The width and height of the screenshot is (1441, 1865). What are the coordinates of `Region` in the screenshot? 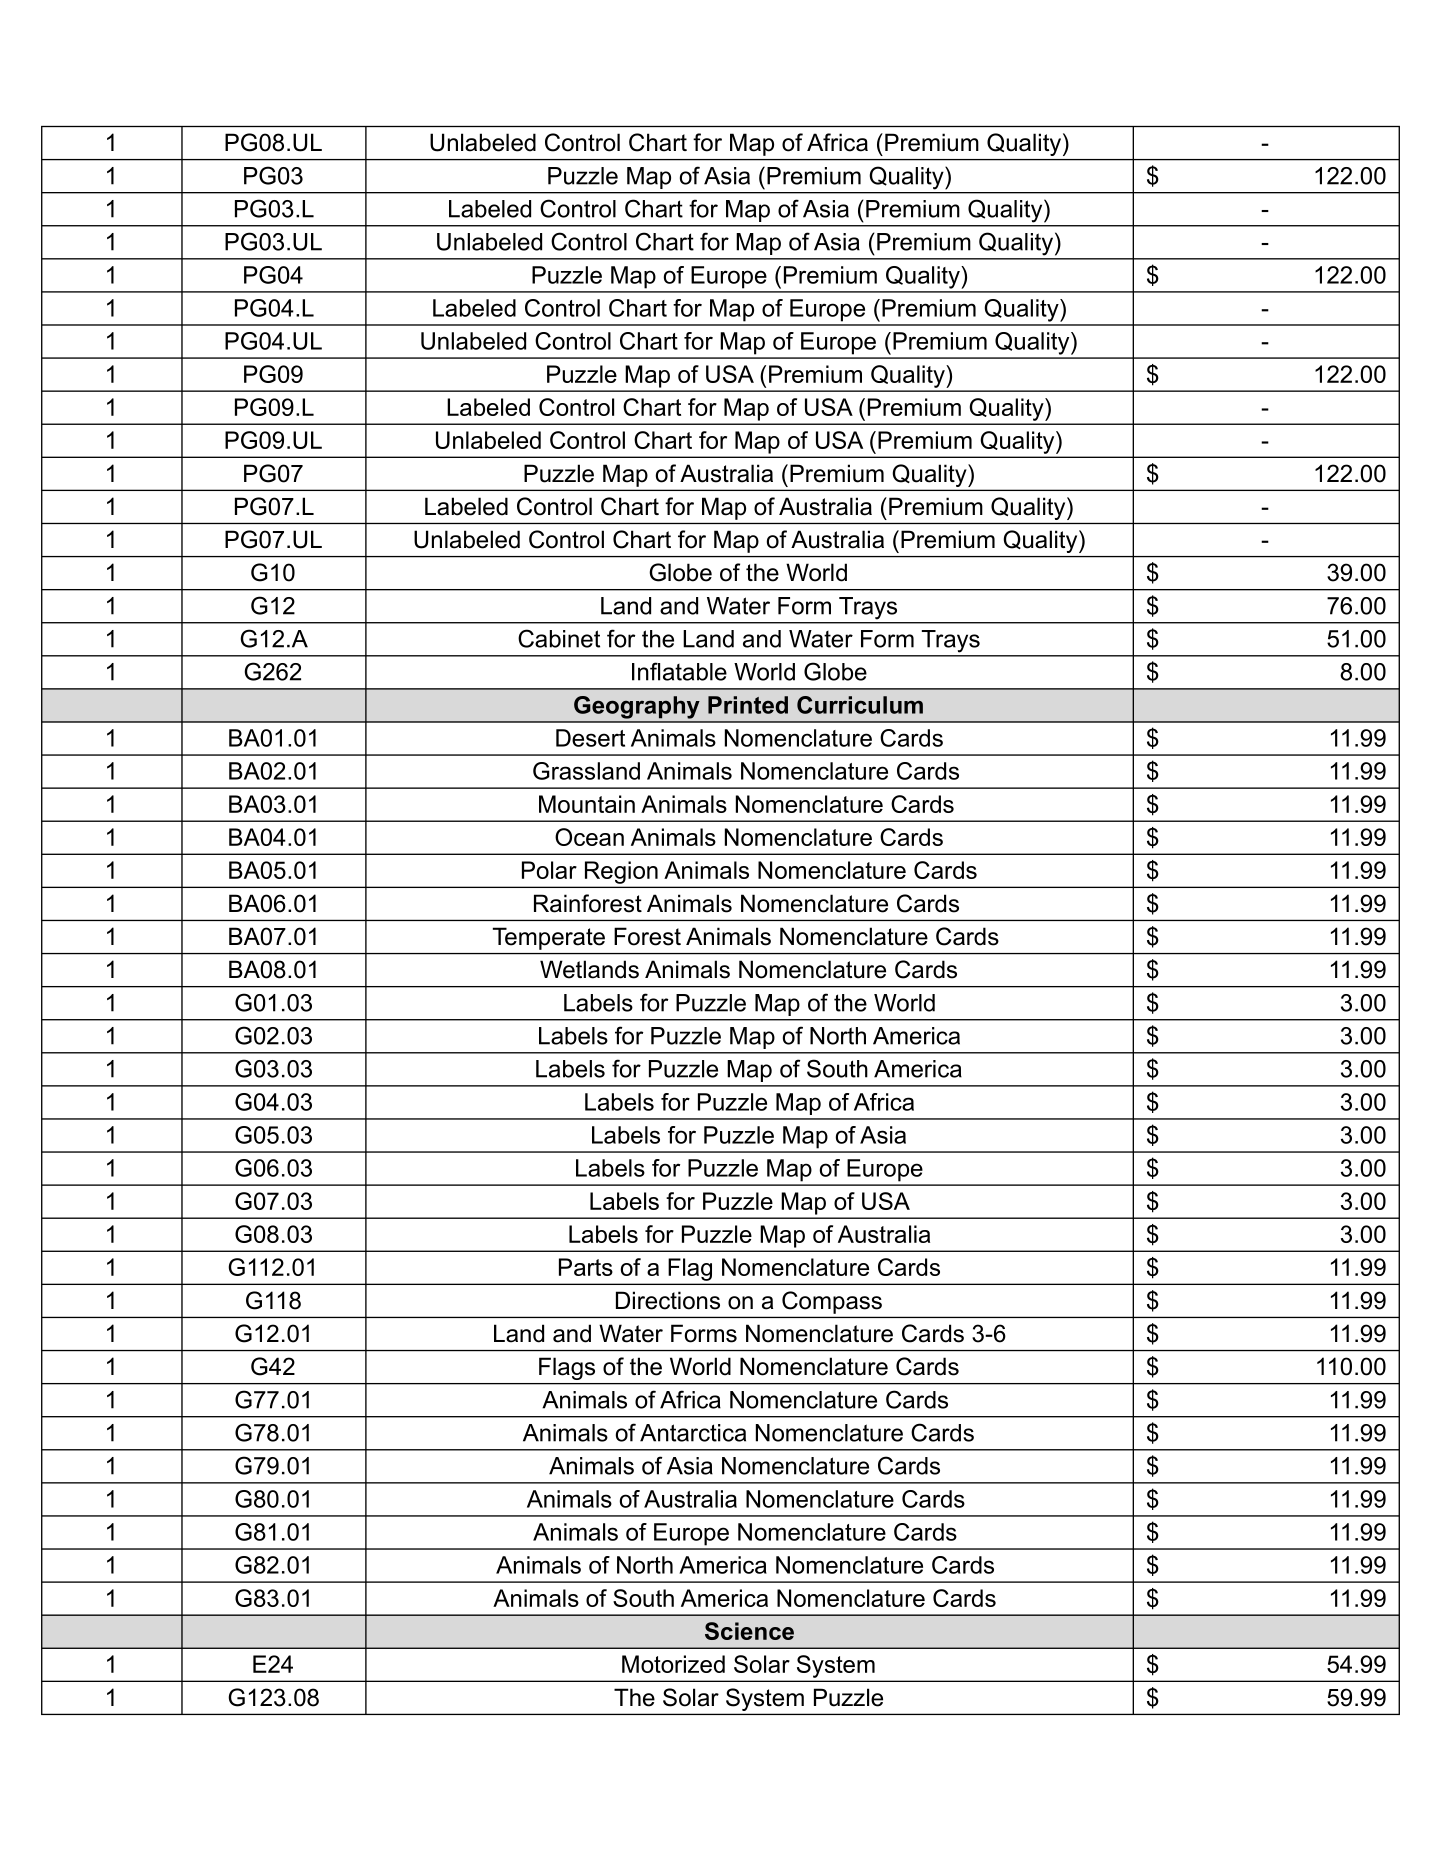 It's located at (621, 872).
